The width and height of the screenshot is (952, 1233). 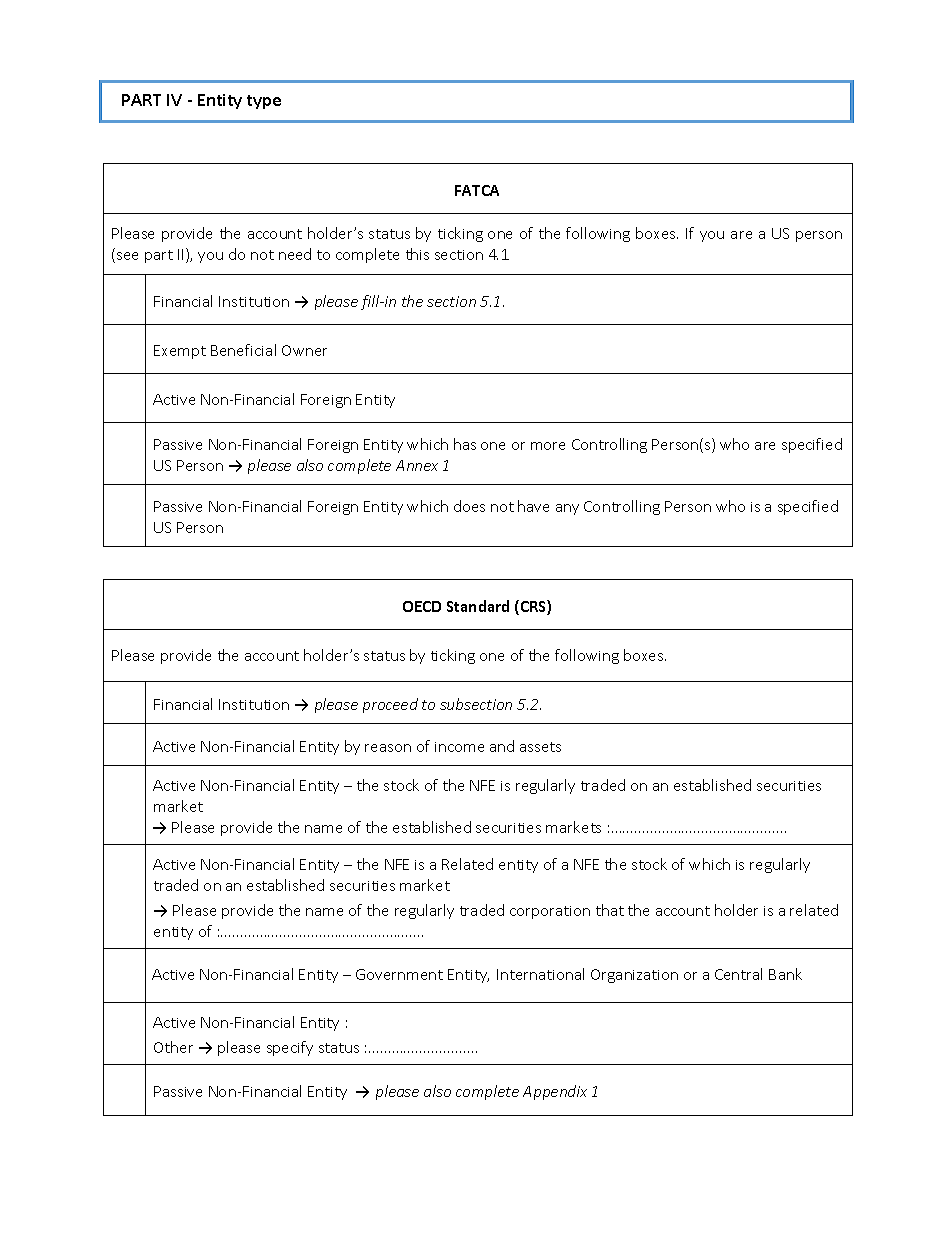 I want to click on this, so click(x=417, y=254).
